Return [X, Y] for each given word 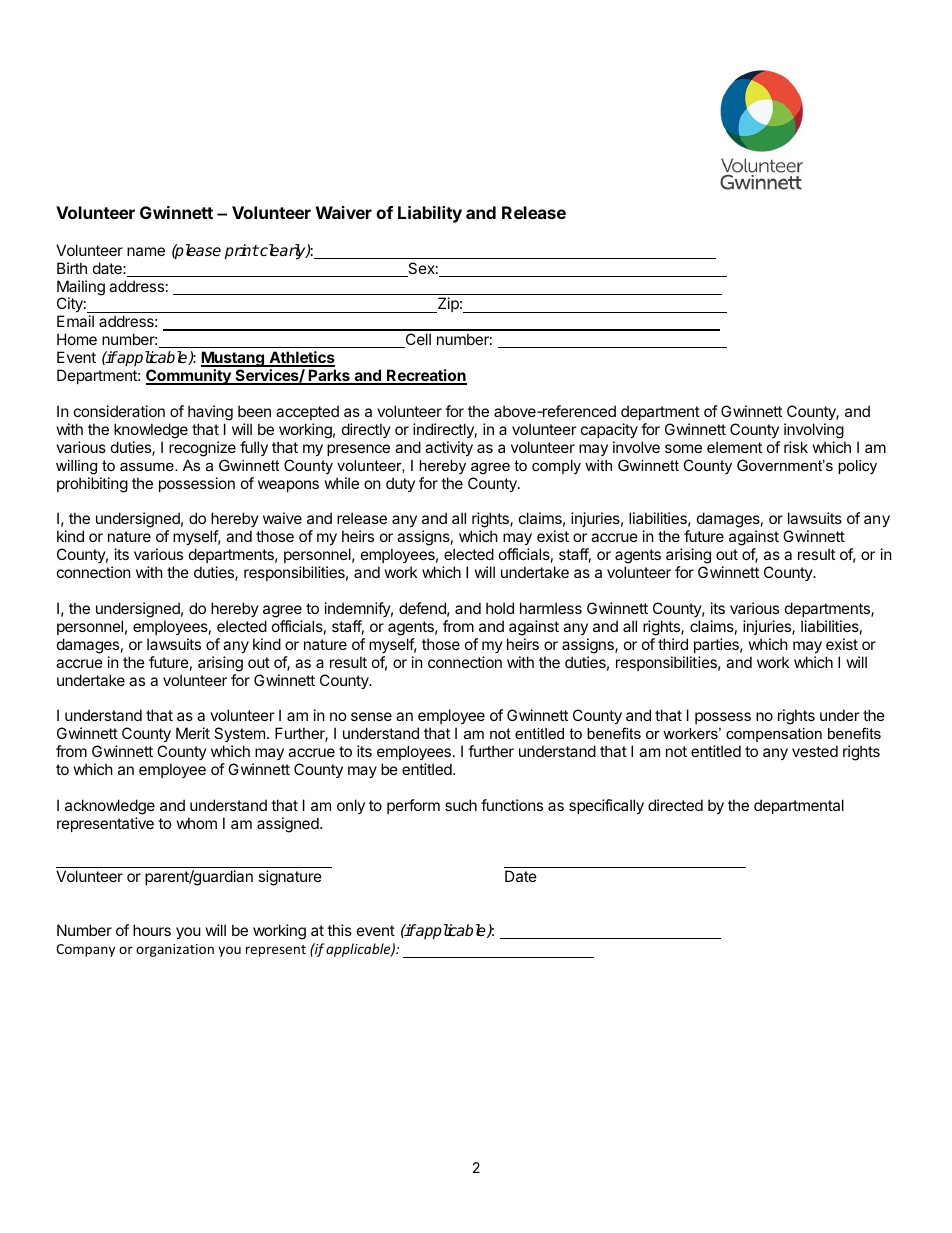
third [673, 644]
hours [152, 930]
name [146, 251]
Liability [430, 214]
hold [500, 608]
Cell [417, 340]
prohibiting [92, 485]
